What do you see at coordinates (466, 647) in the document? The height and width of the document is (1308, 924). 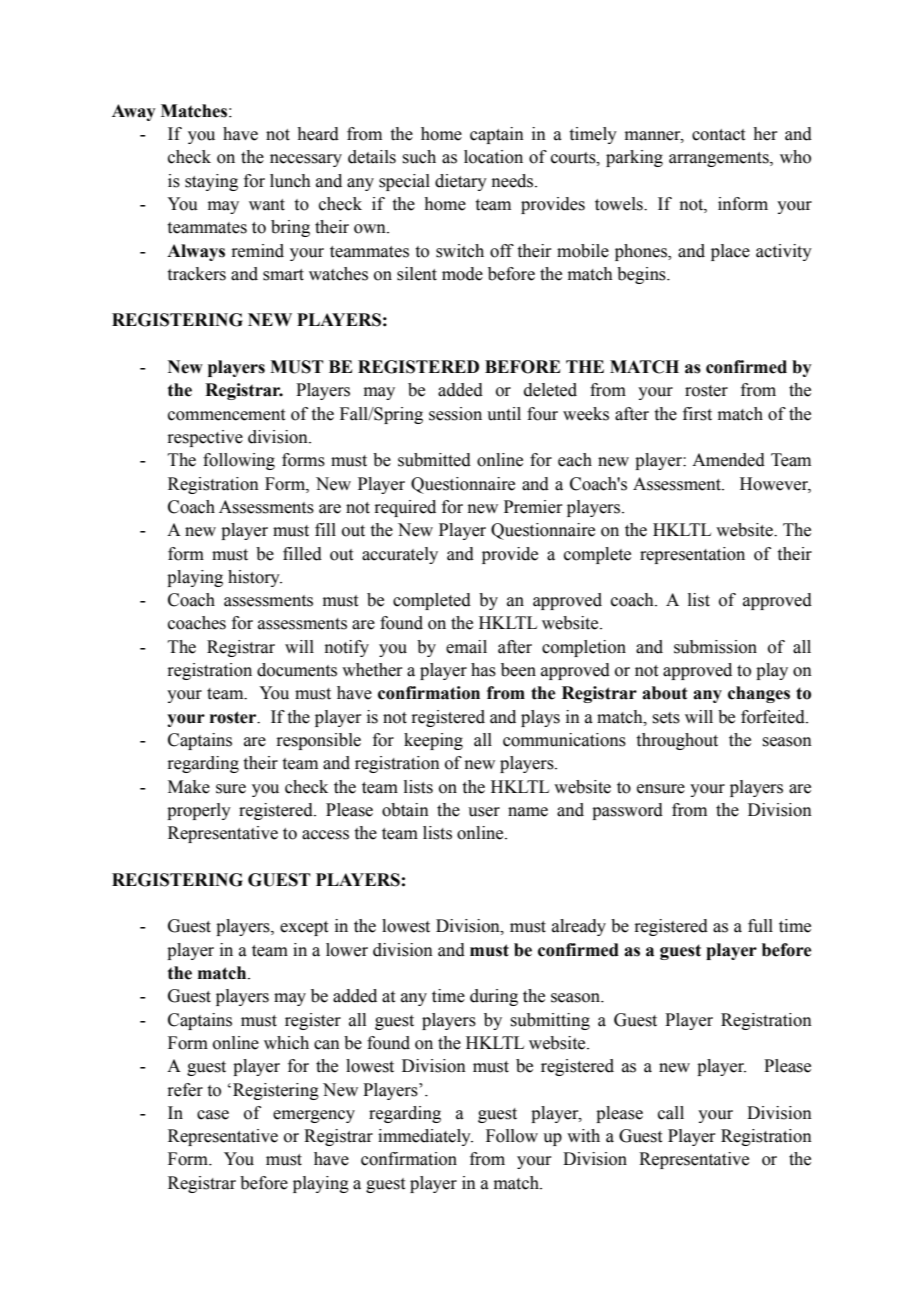 I see `email` at bounding box center [466, 647].
